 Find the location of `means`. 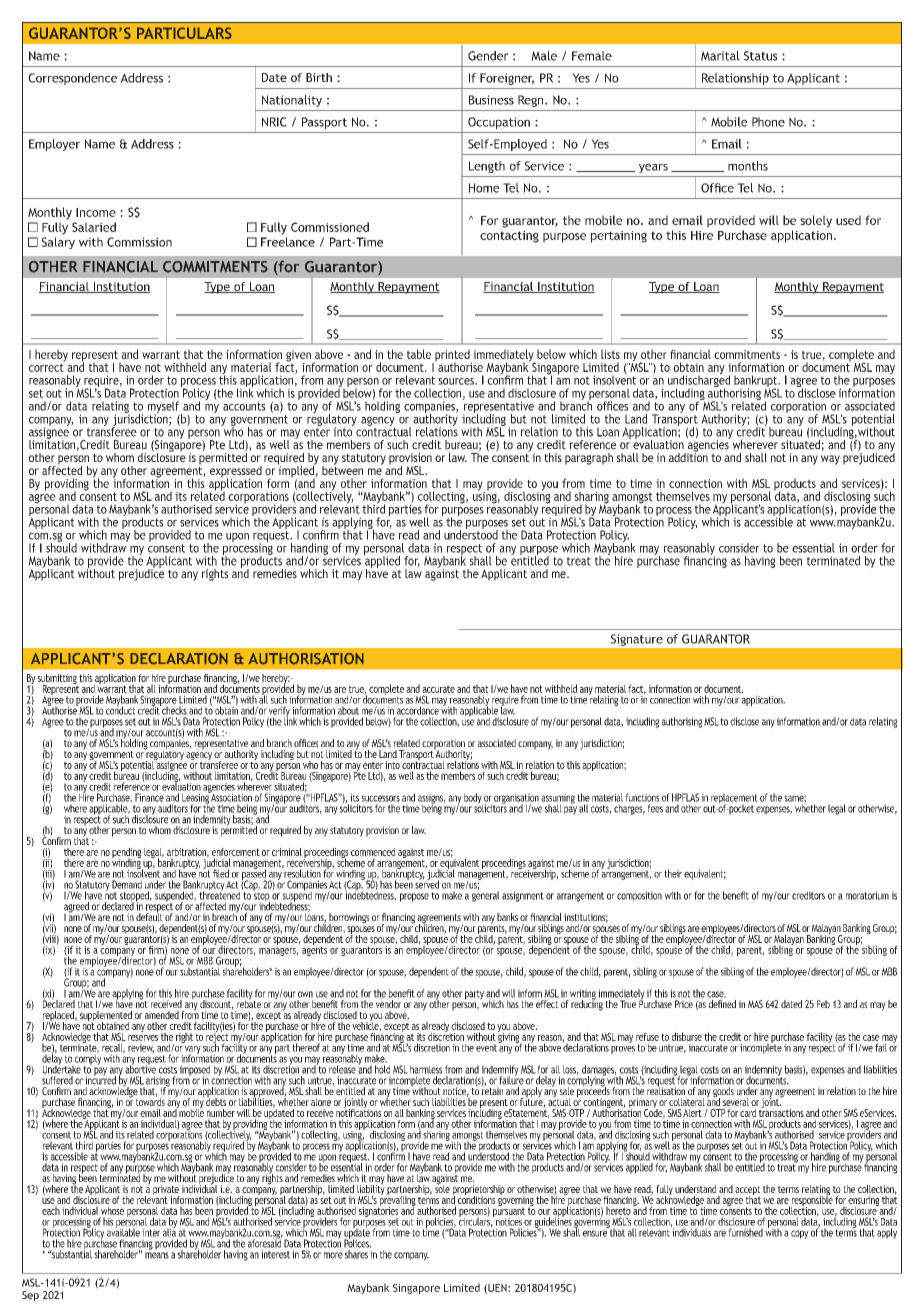

means is located at coordinates (157, 1255).
